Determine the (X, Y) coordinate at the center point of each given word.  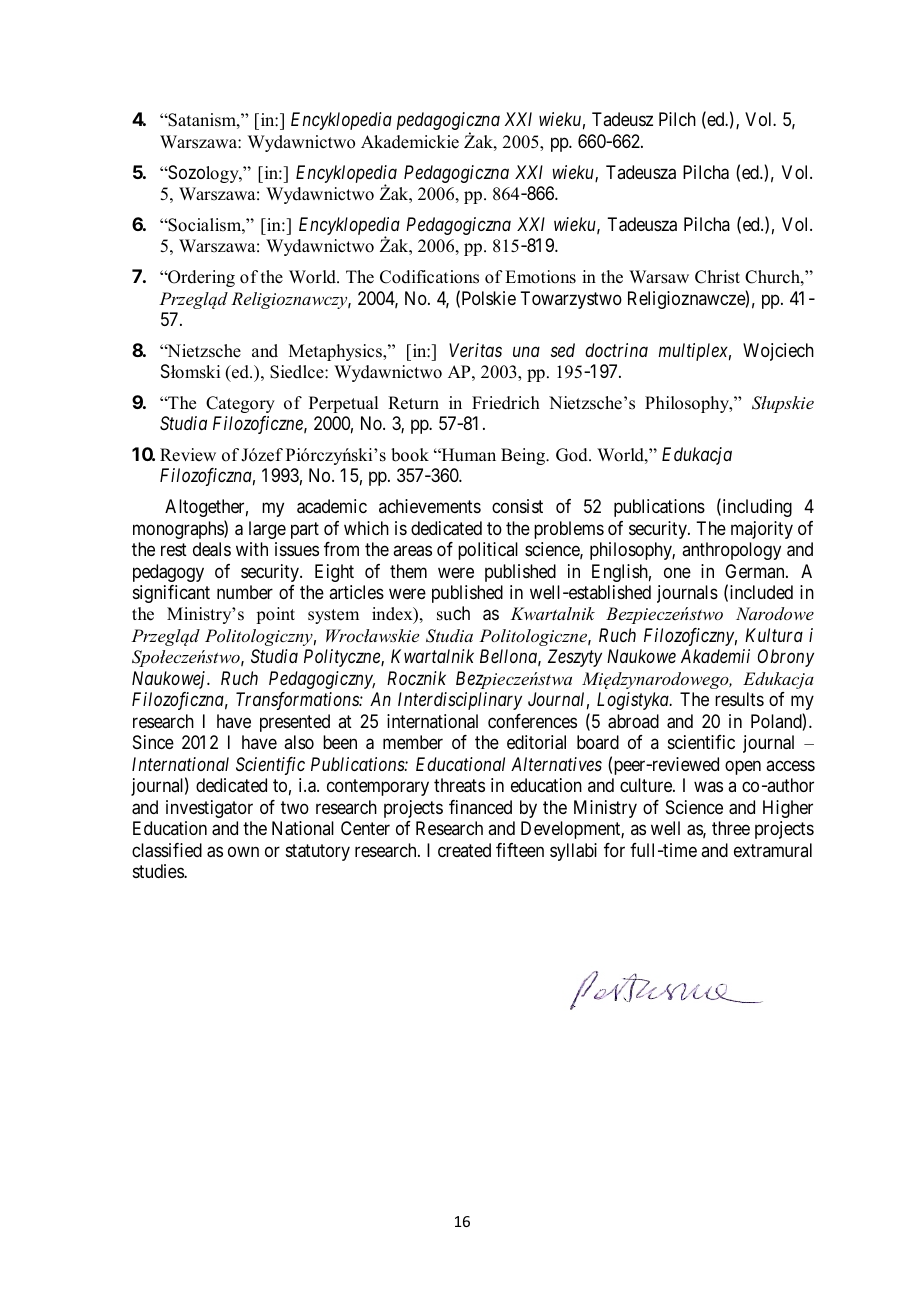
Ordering (200, 278)
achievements (430, 506)
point (275, 615)
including (756, 508)
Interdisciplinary (460, 701)
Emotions (540, 277)
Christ (717, 277)
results (739, 699)
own (243, 851)
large (267, 530)
